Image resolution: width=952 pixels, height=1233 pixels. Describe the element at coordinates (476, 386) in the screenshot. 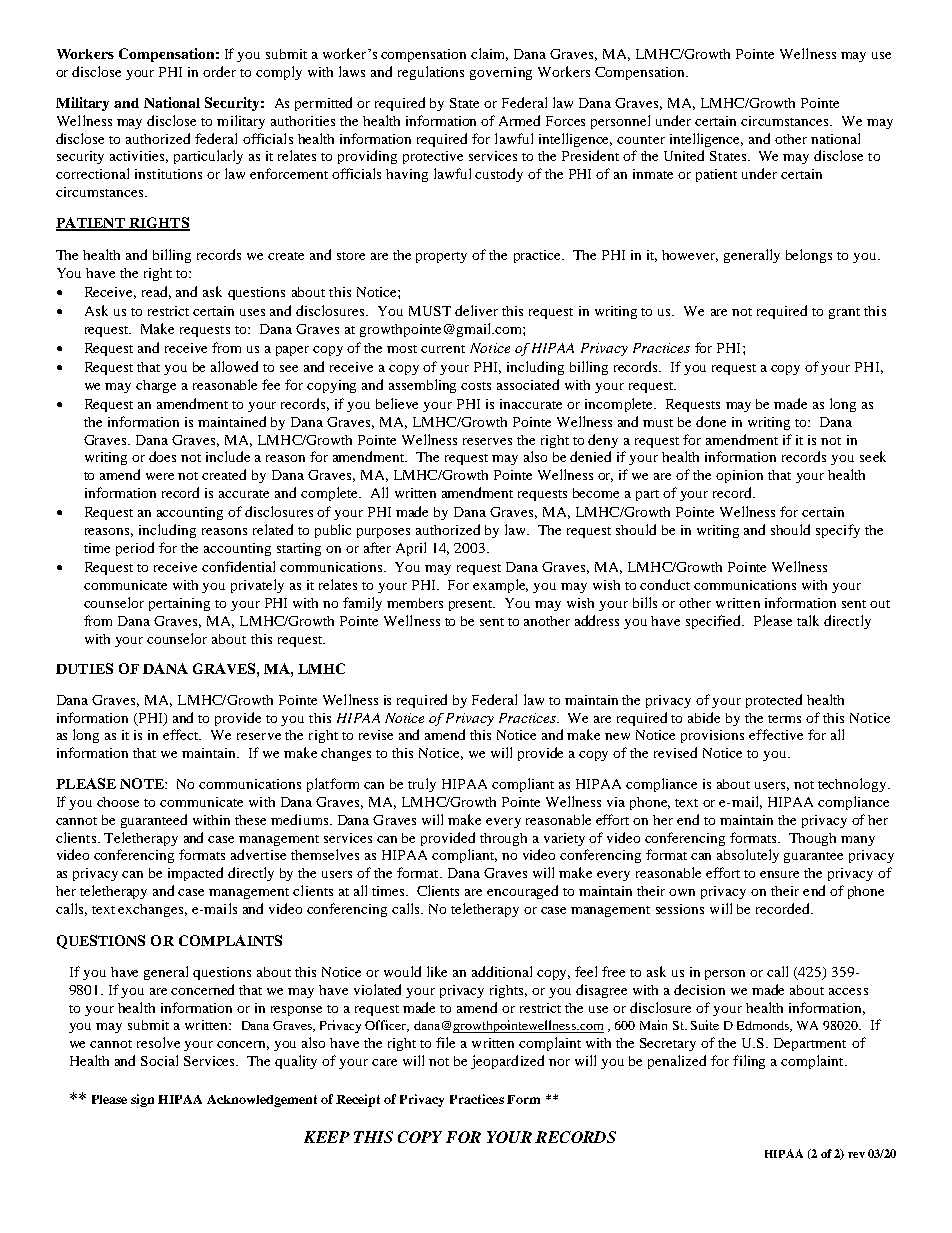

I see `costs` at that location.
